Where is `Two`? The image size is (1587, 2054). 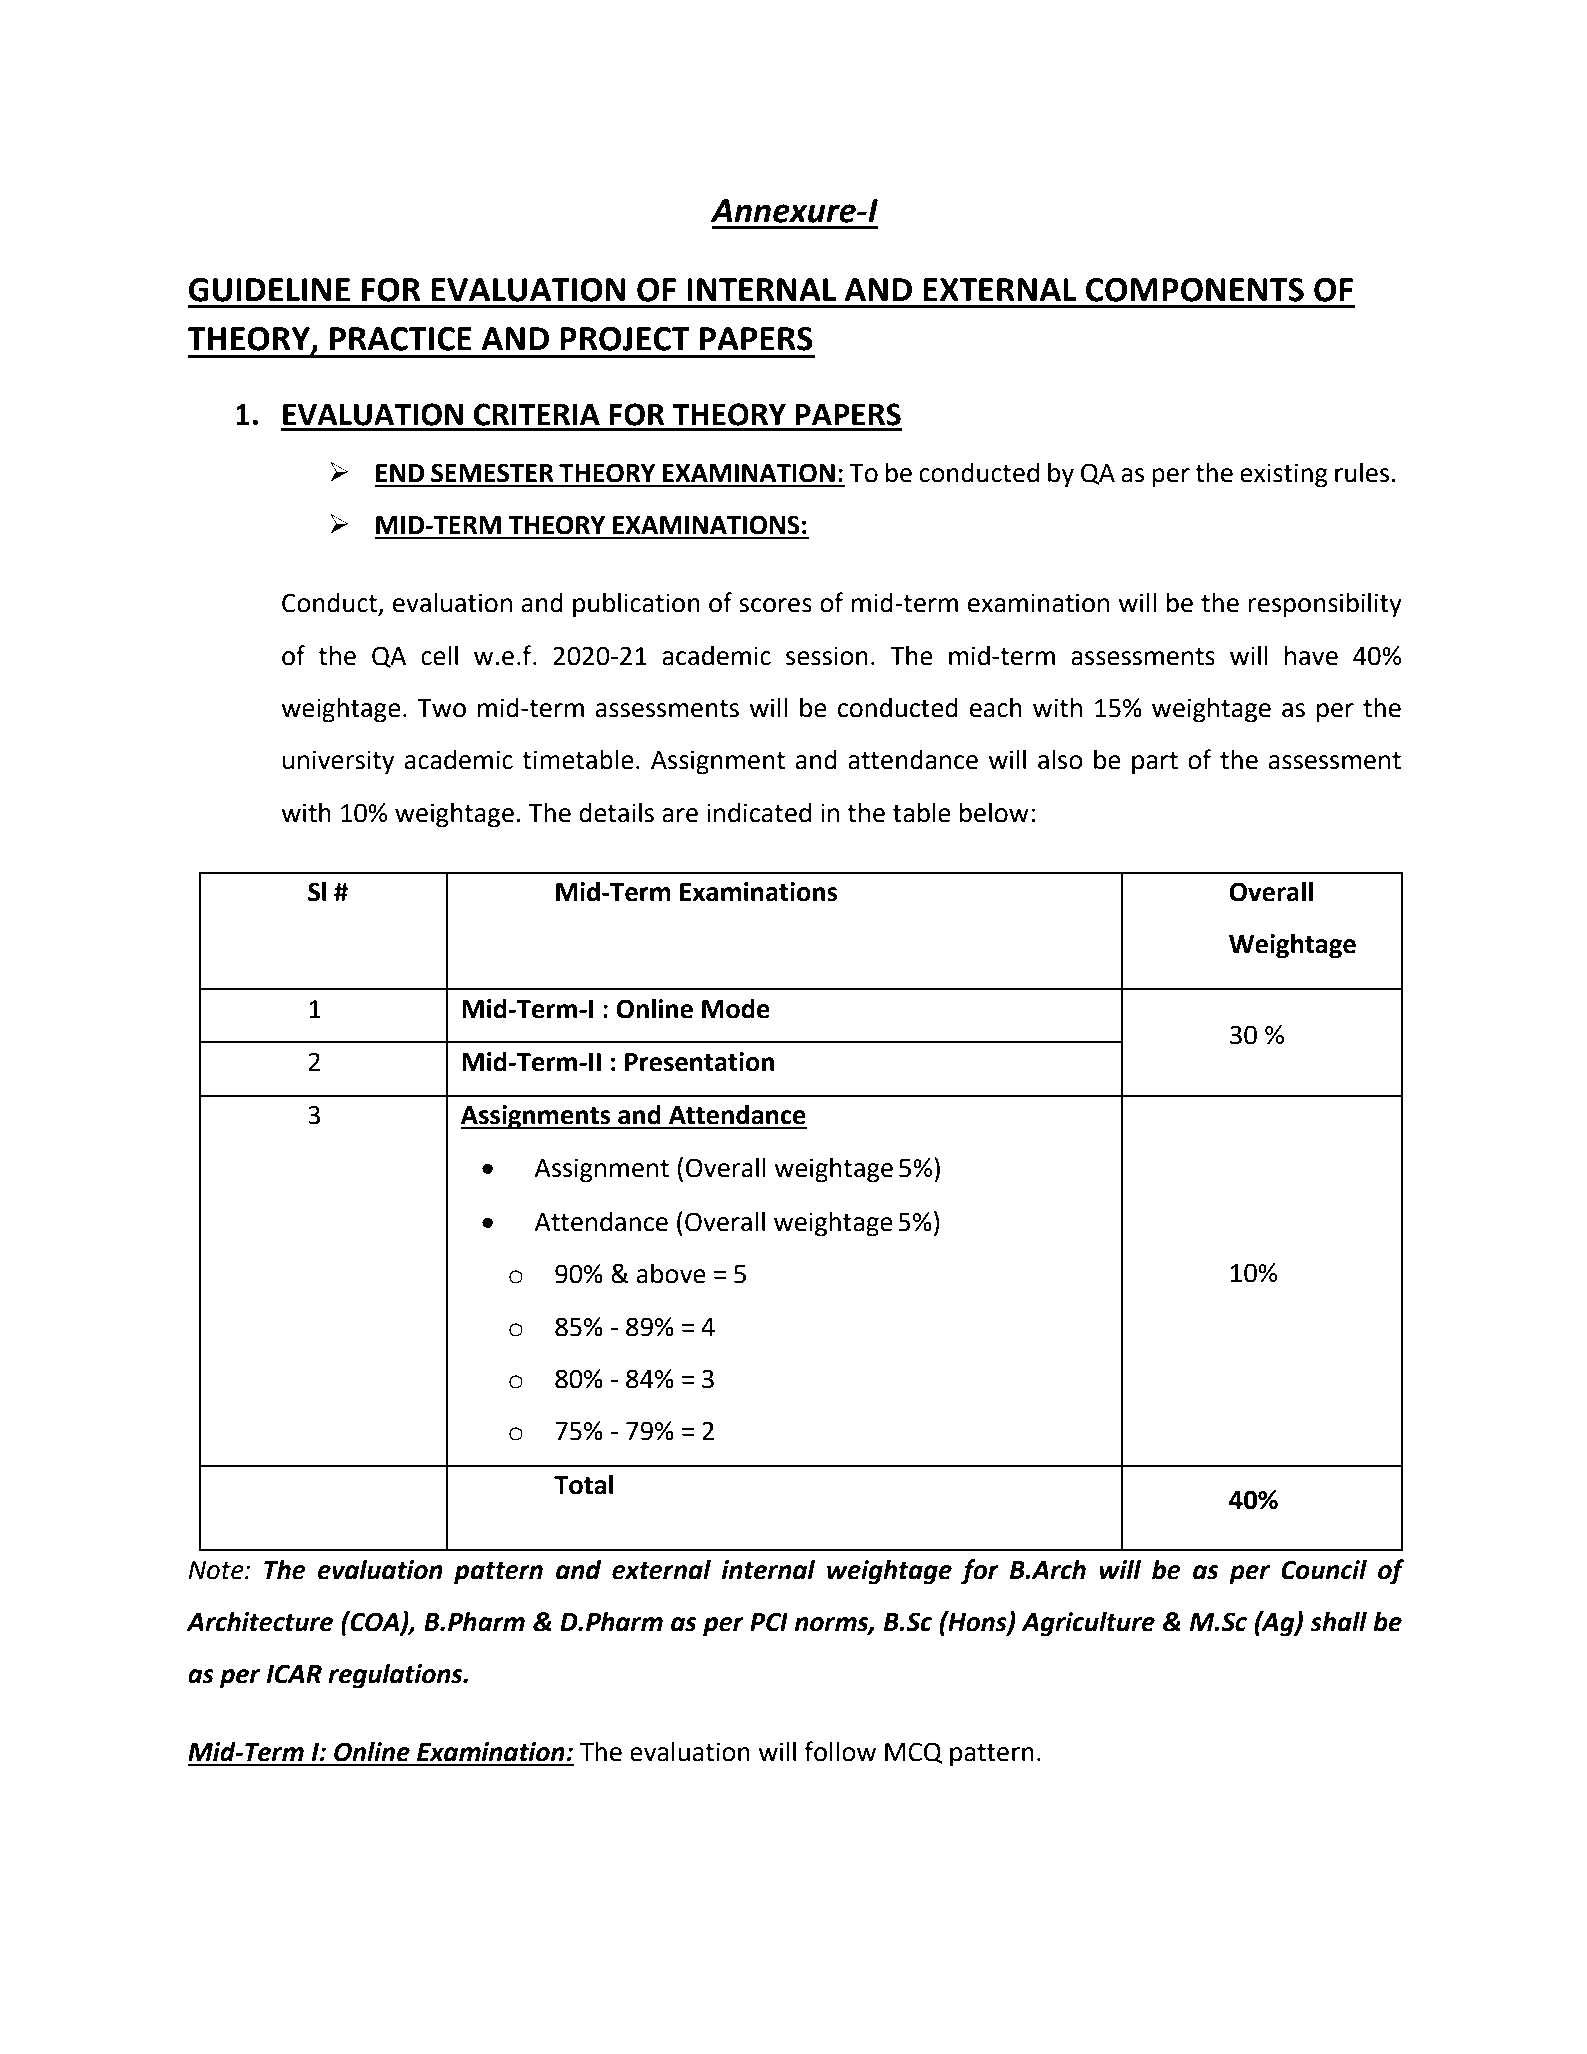
Two is located at coordinates (441, 708).
